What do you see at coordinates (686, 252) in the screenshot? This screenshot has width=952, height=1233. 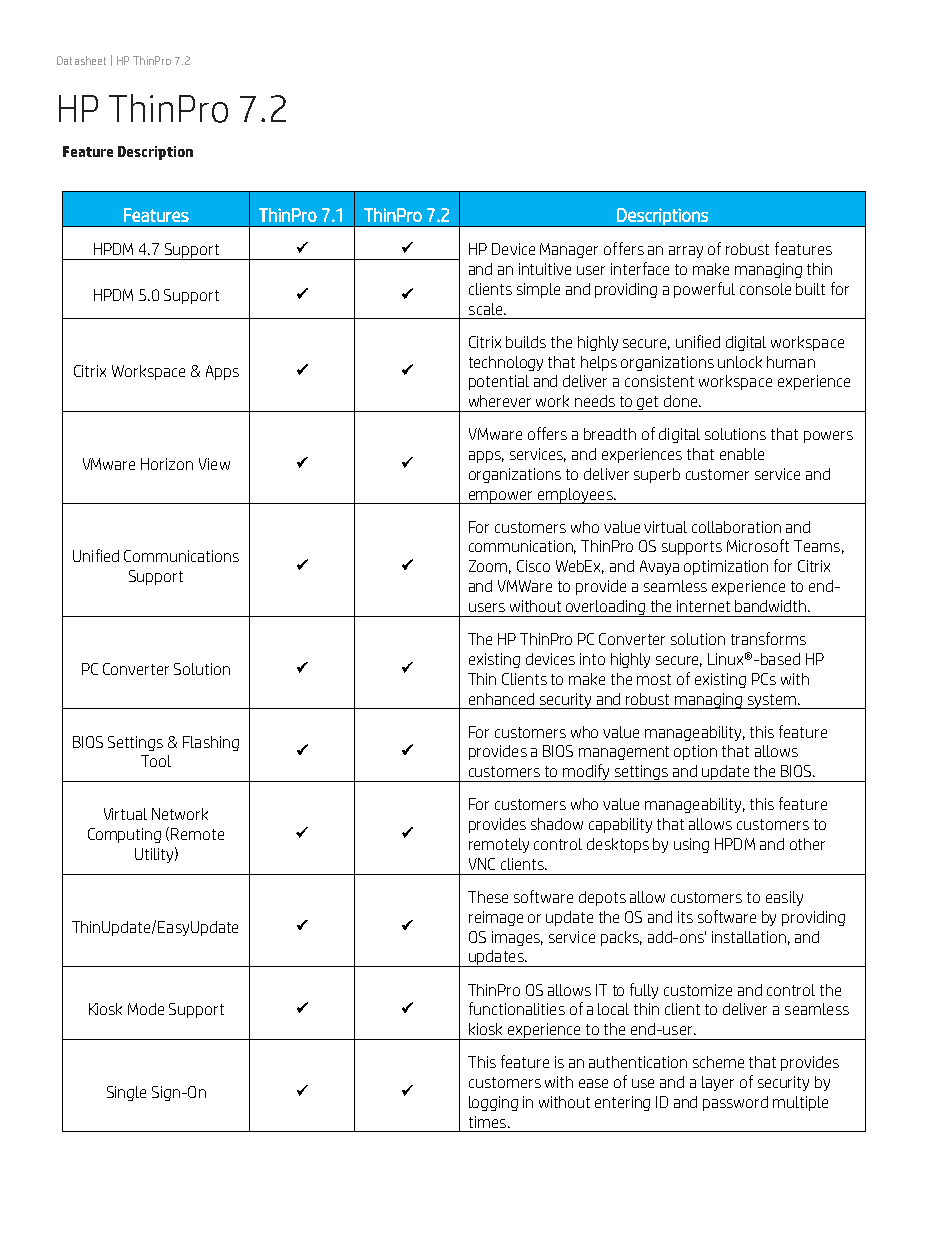 I see `array` at bounding box center [686, 252].
